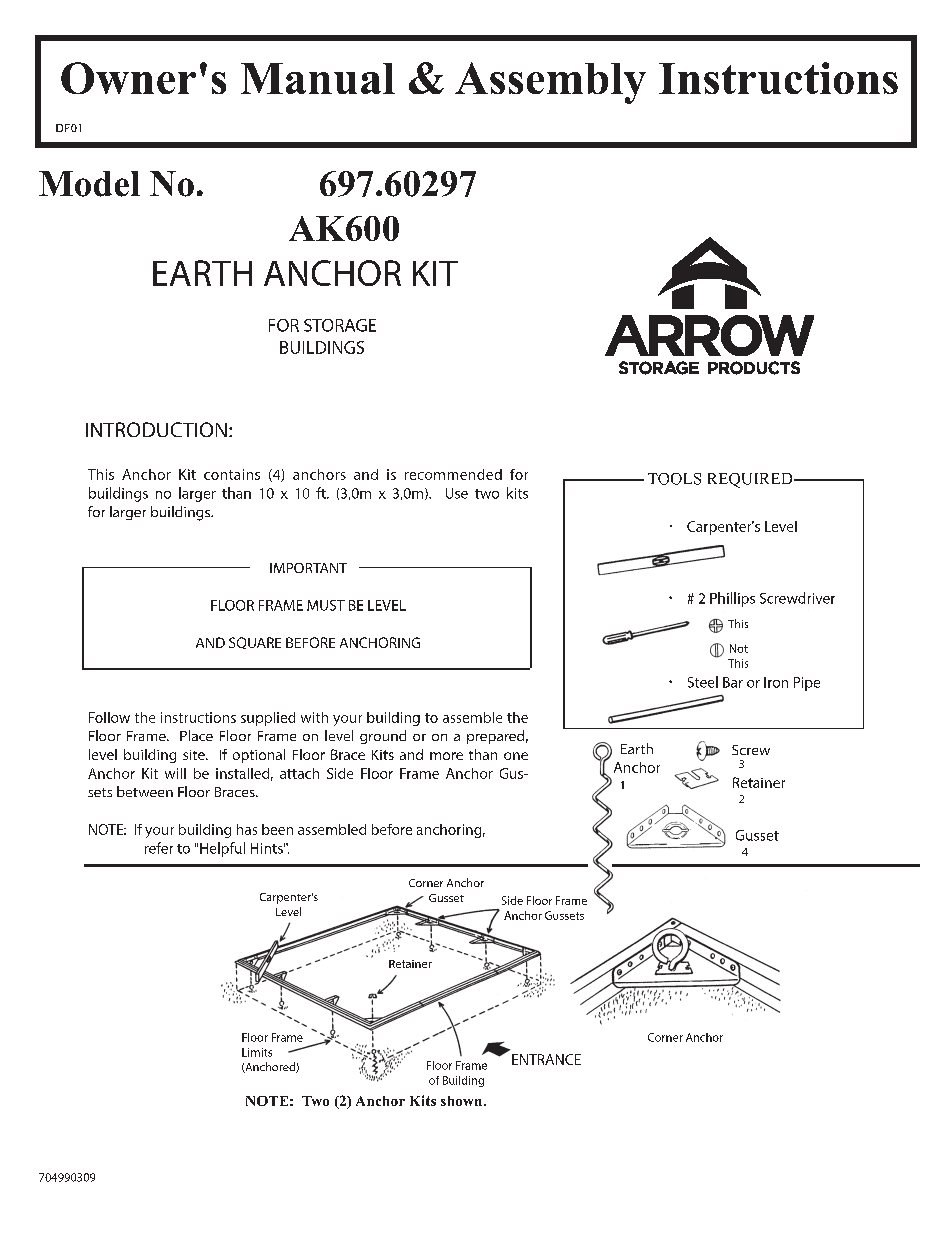 The height and width of the screenshot is (1233, 952). What do you see at coordinates (550, 83) in the screenshot?
I see `Assembly` at bounding box center [550, 83].
